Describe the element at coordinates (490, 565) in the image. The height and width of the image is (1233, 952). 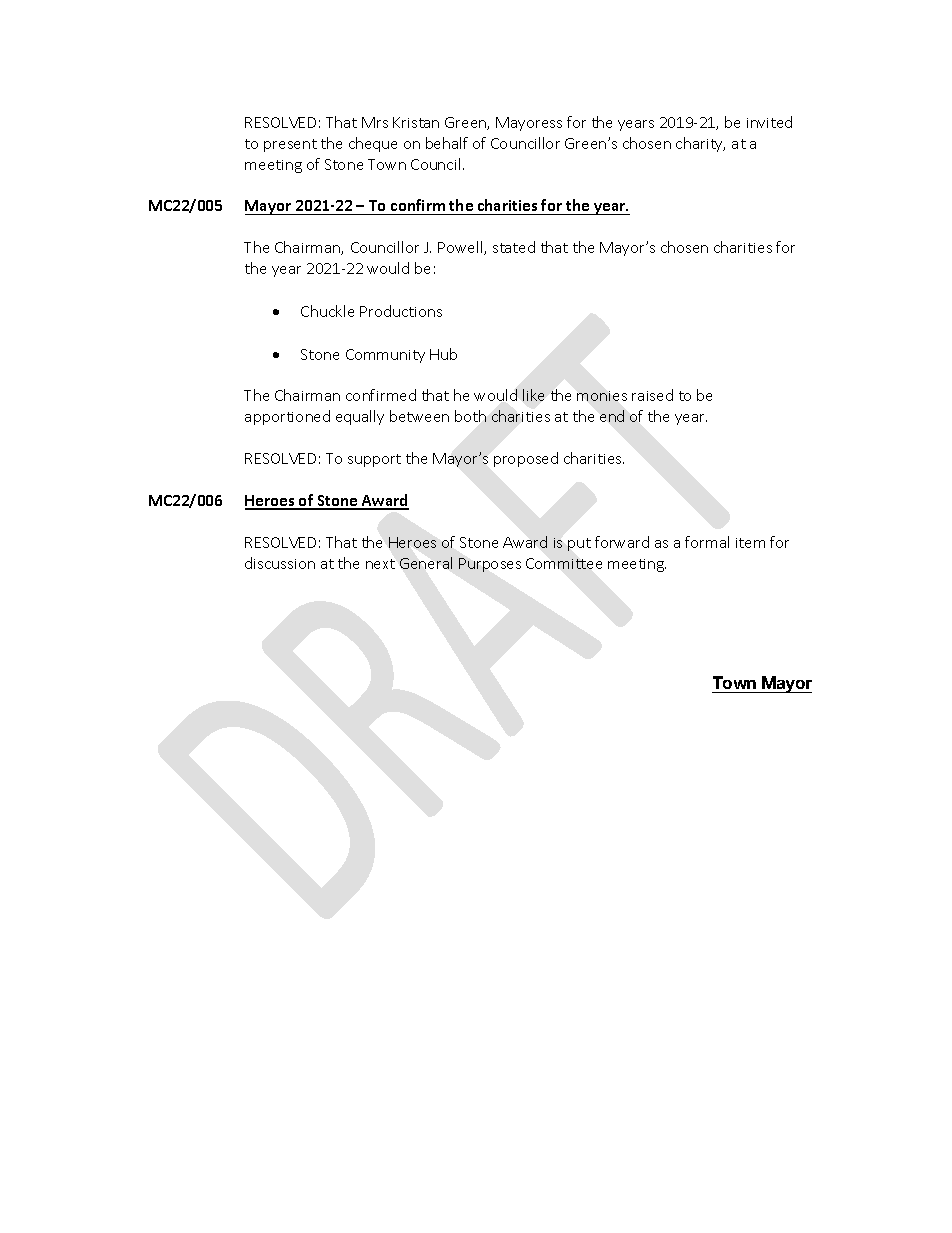
I see `Purposes` at that location.
